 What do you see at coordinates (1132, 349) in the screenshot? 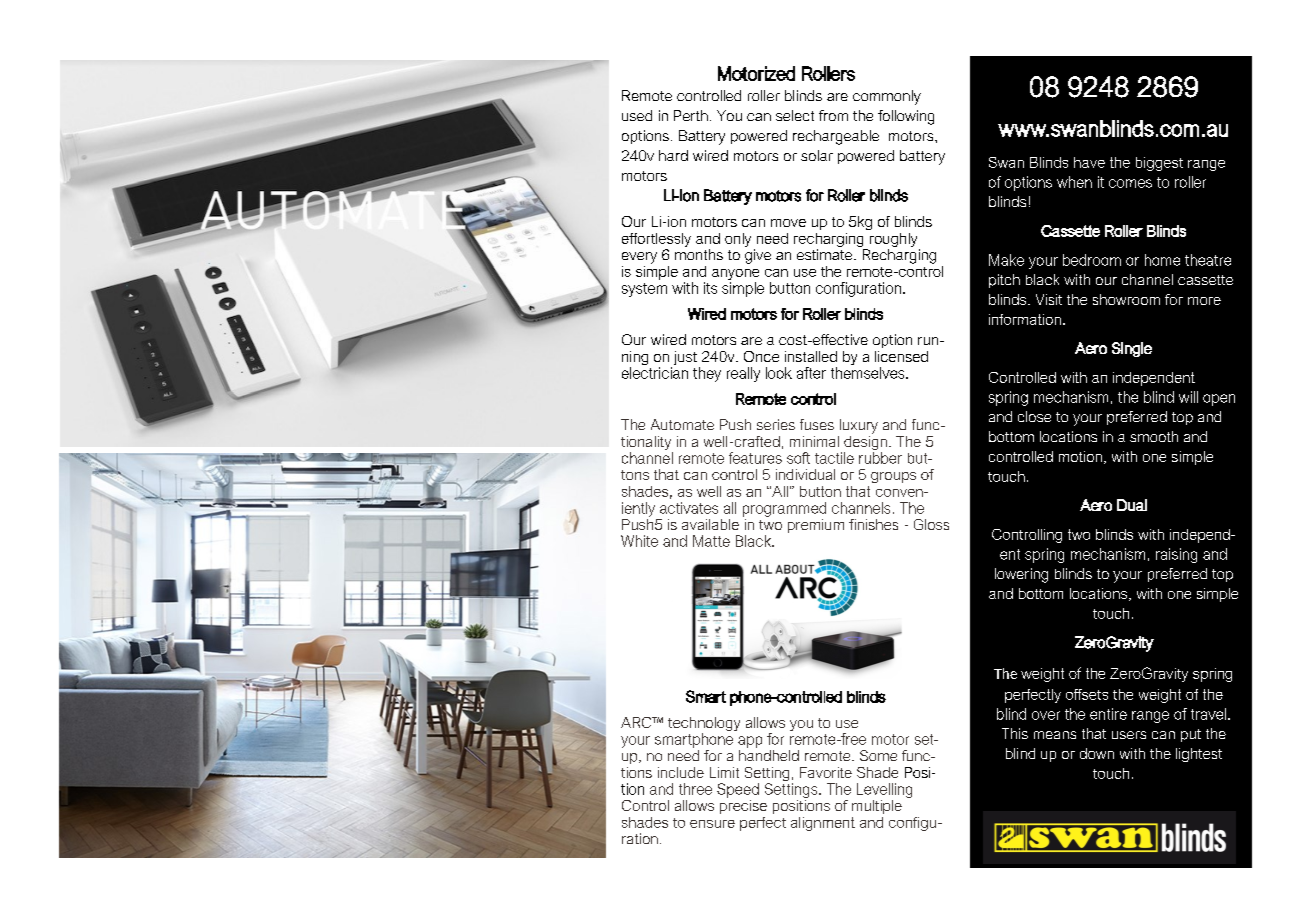
I see `Single` at bounding box center [1132, 349].
